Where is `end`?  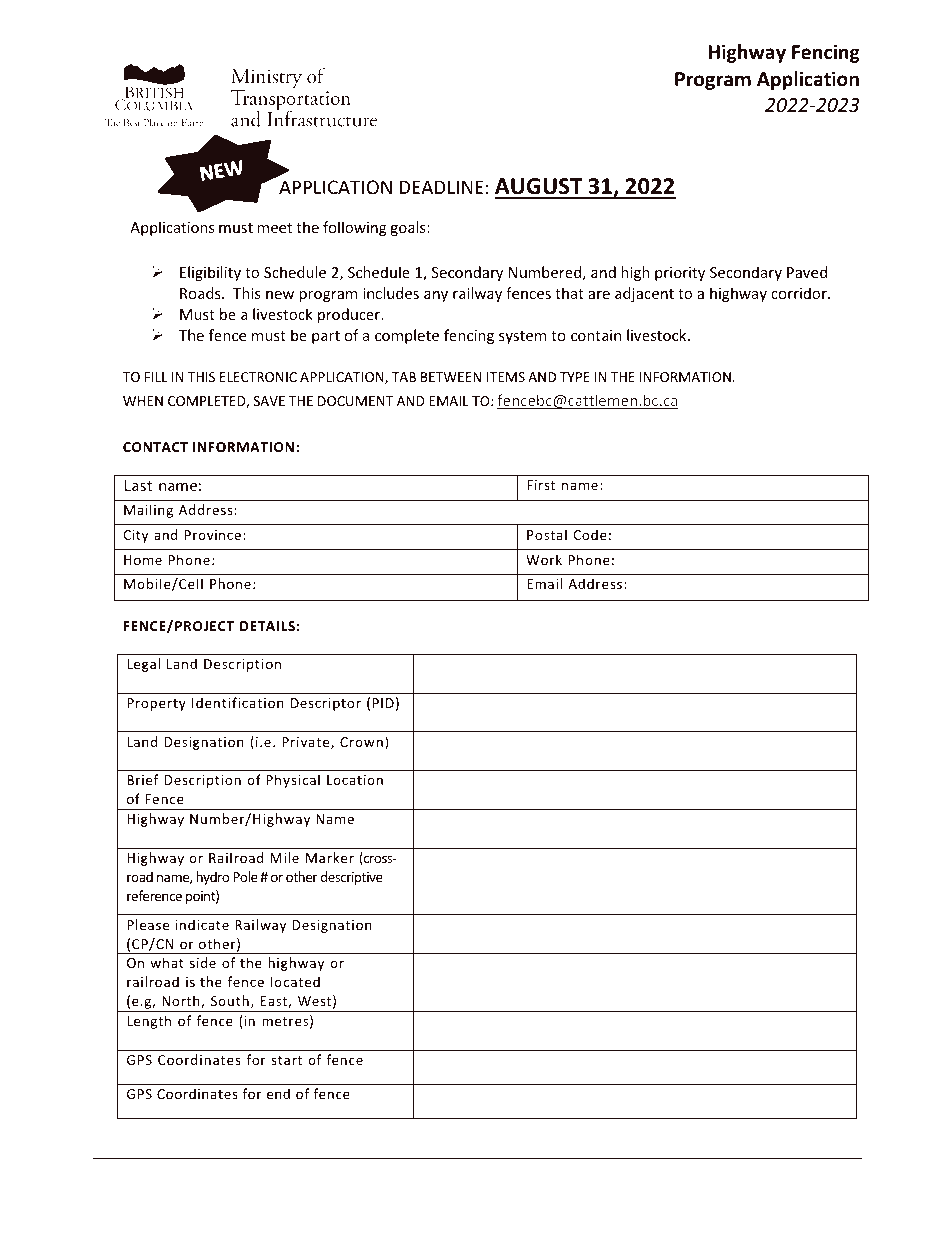 end is located at coordinates (278, 1093).
